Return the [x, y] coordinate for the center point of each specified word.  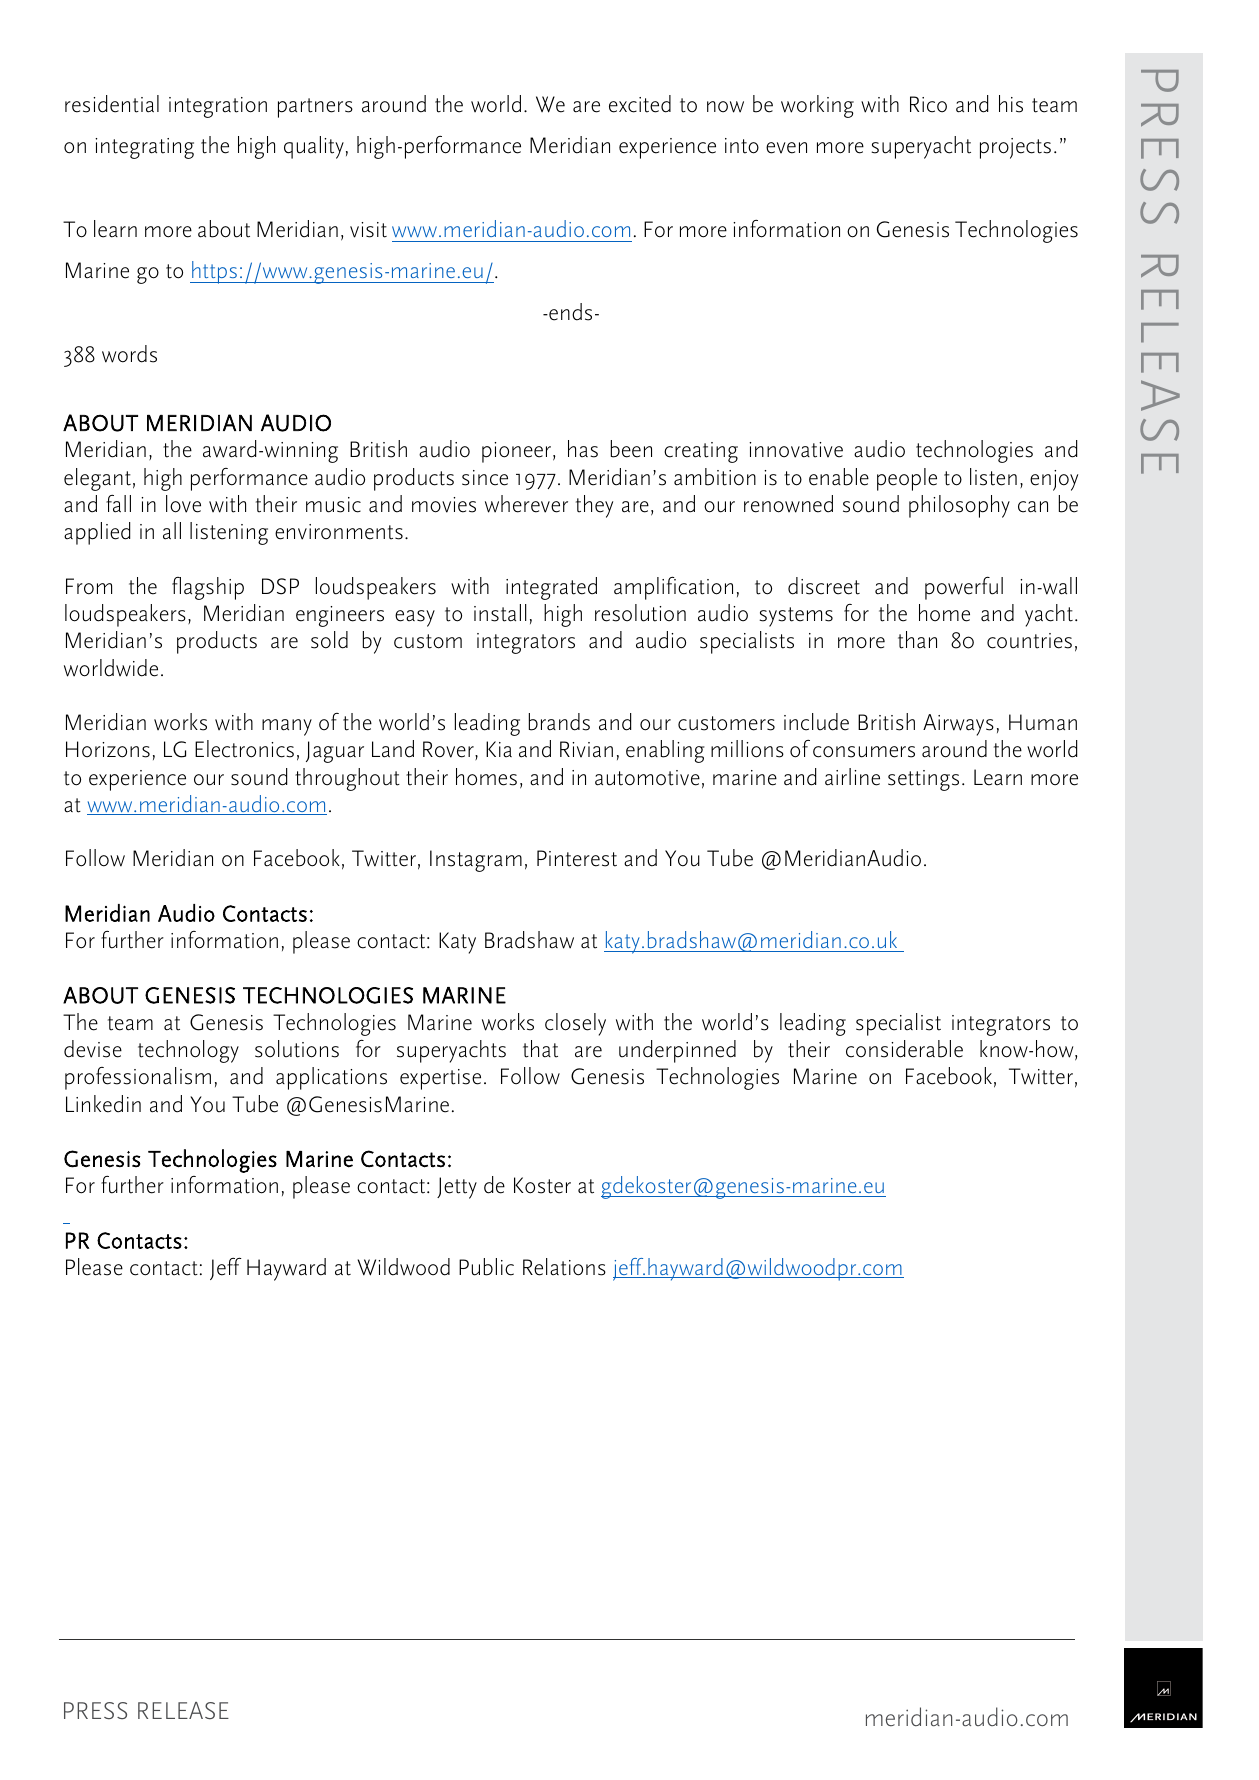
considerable [904, 1049]
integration [218, 107]
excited [640, 104]
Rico [928, 104]
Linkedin [103, 1104]
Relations [564, 1267]
